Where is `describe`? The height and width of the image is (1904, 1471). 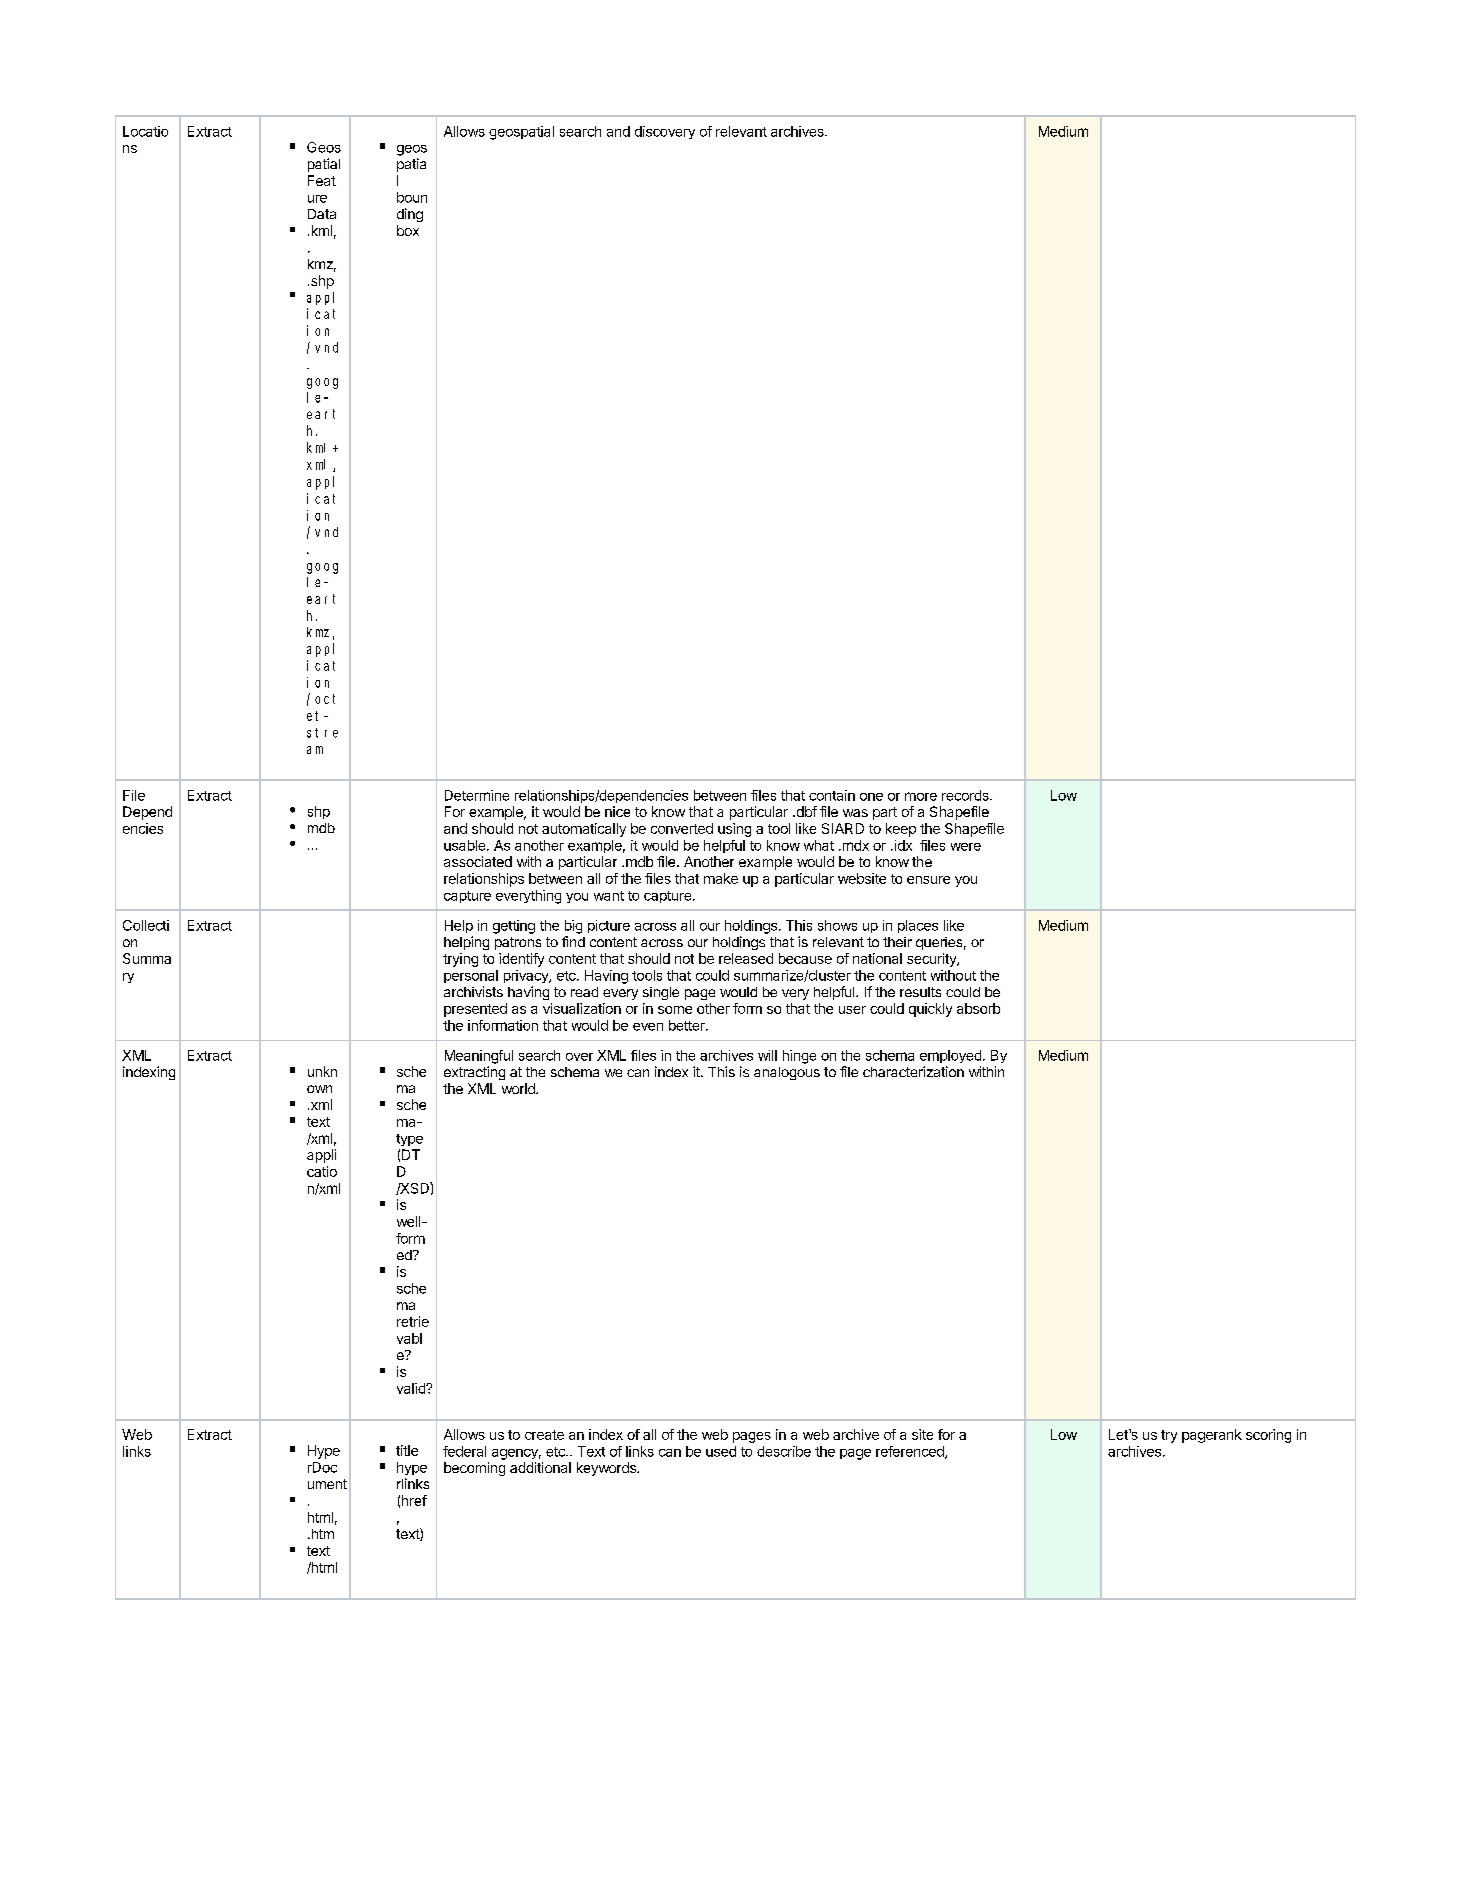
describe is located at coordinates (784, 1451).
